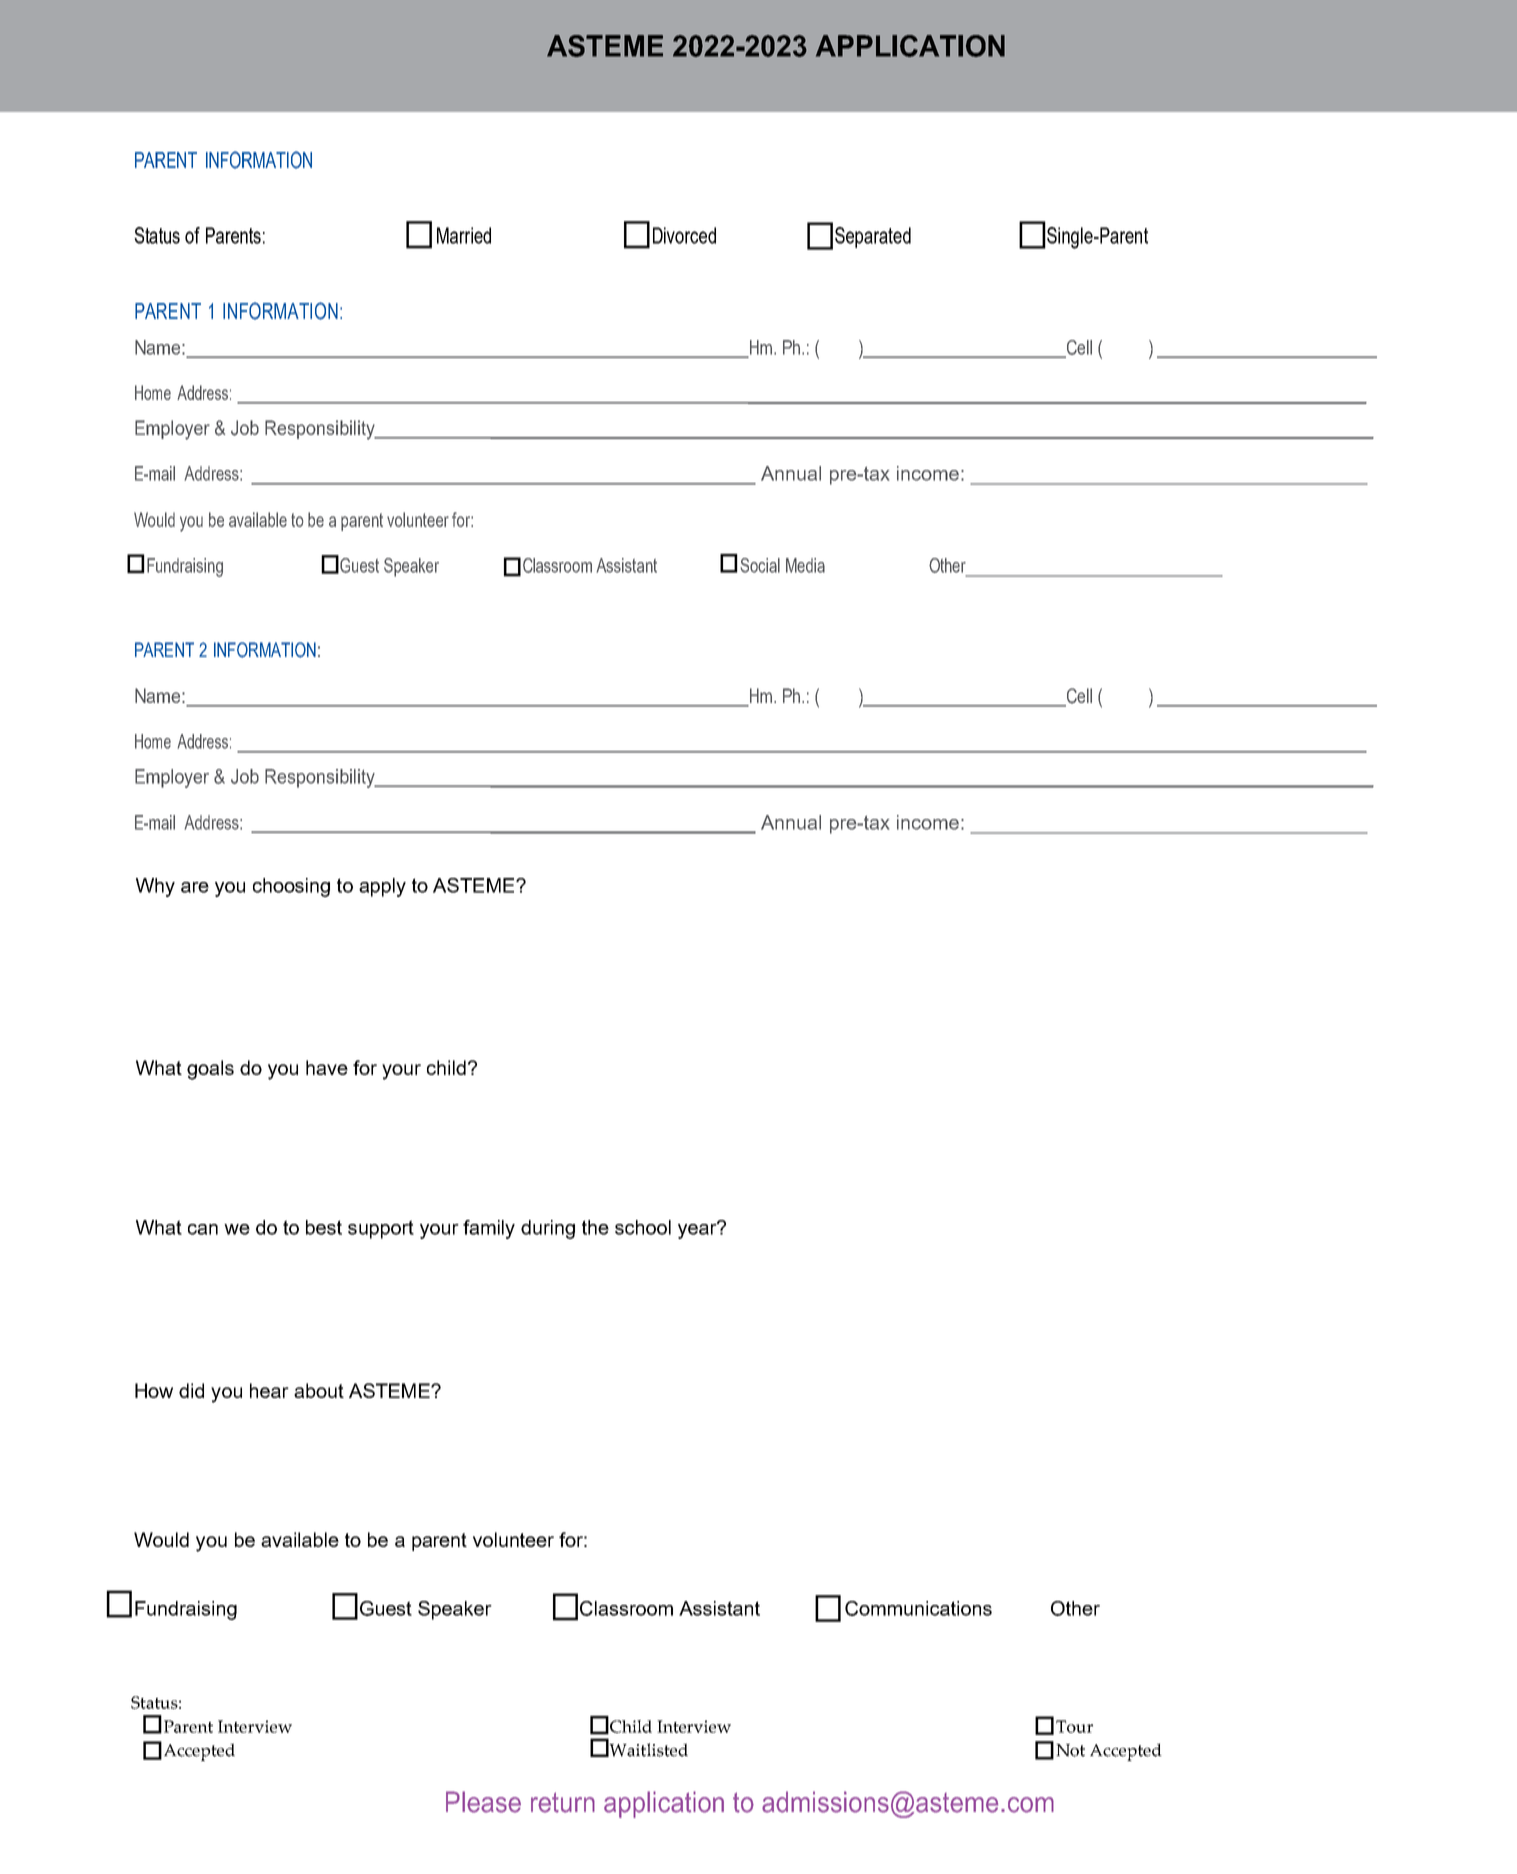 The width and height of the screenshot is (1517, 1874). Describe the element at coordinates (269, 1390) in the screenshot. I see `hear` at that location.
